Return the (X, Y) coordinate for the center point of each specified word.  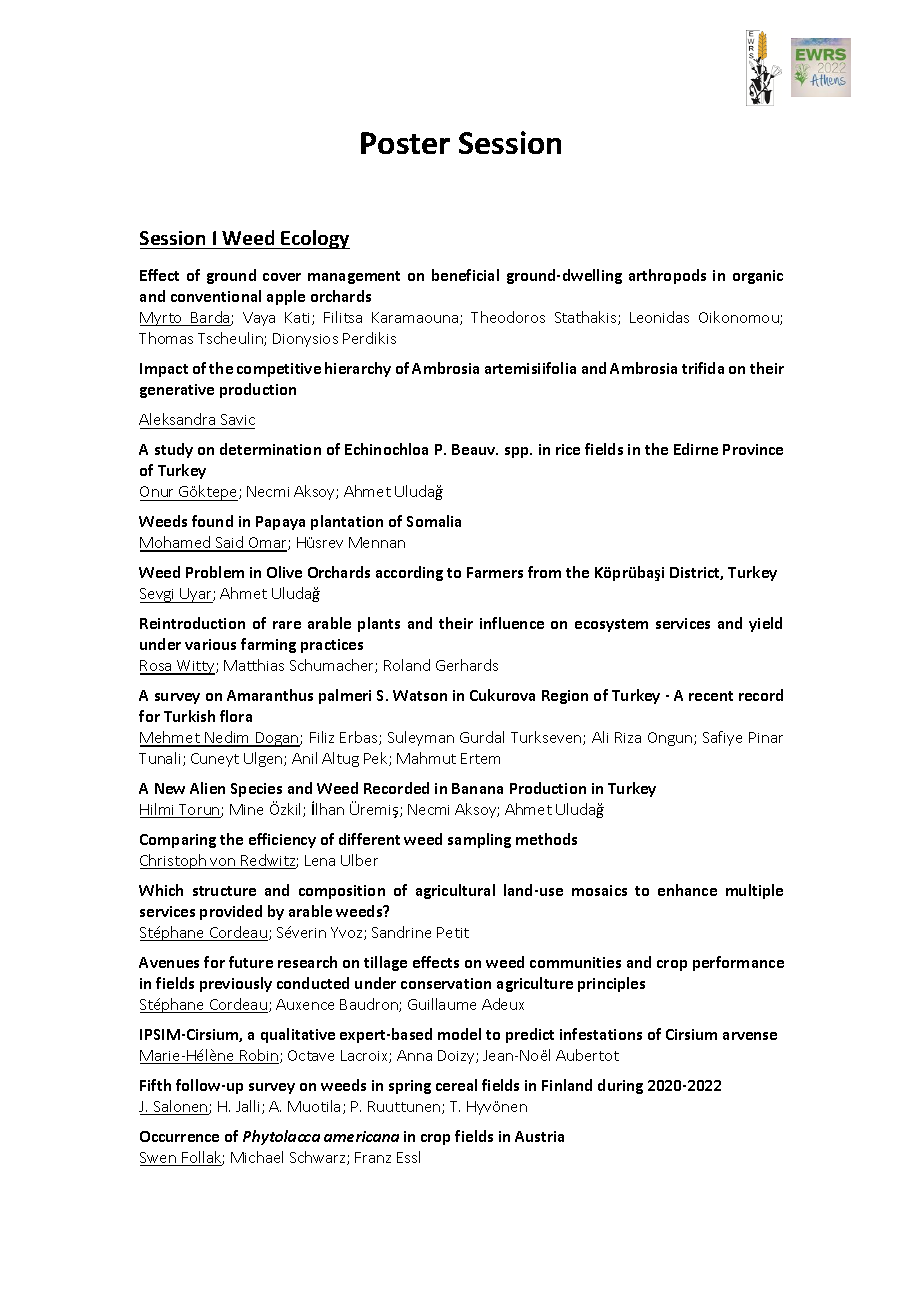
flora (236, 716)
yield (765, 624)
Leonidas (659, 317)
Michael (257, 1157)
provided (231, 912)
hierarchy (358, 369)
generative (177, 391)
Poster (405, 143)
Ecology (315, 239)
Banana (477, 788)
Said (230, 543)
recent (711, 696)
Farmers (495, 572)
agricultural (455, 891)
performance (738, 963)
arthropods (667, 276)
